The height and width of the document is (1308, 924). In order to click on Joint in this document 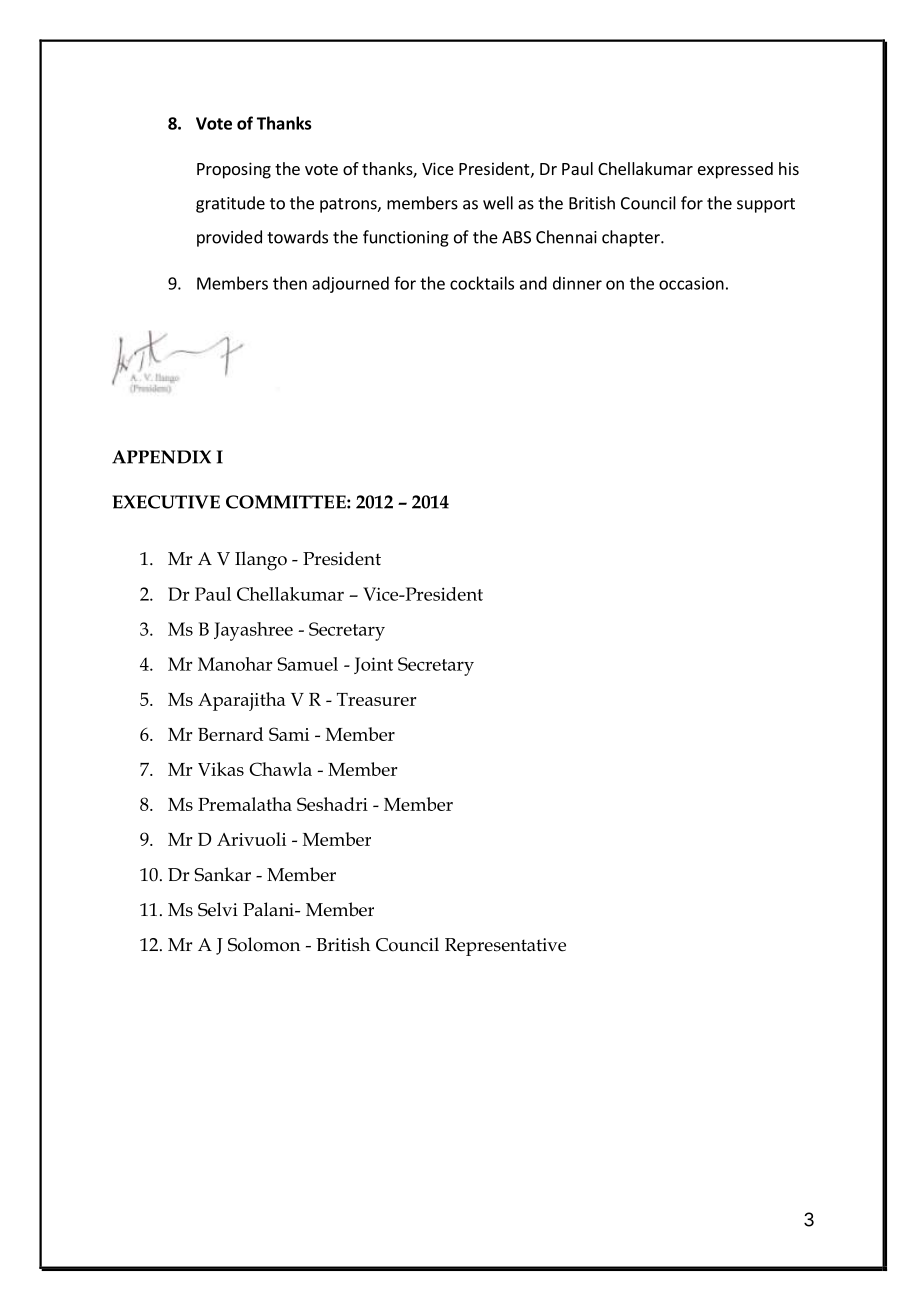, I will do `click(373, 665)`.
